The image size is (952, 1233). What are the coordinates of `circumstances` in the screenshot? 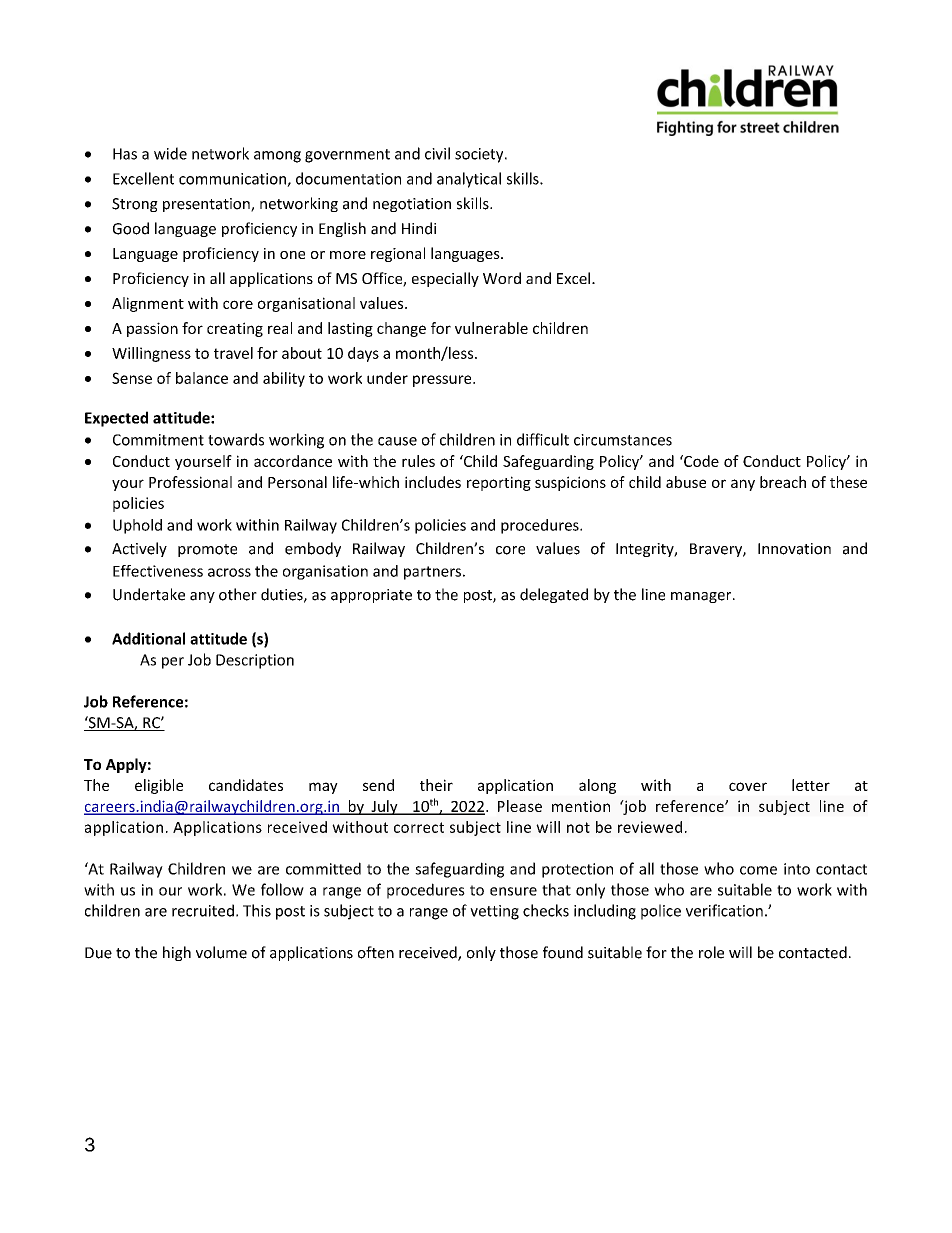 It's located at (623, 440).
